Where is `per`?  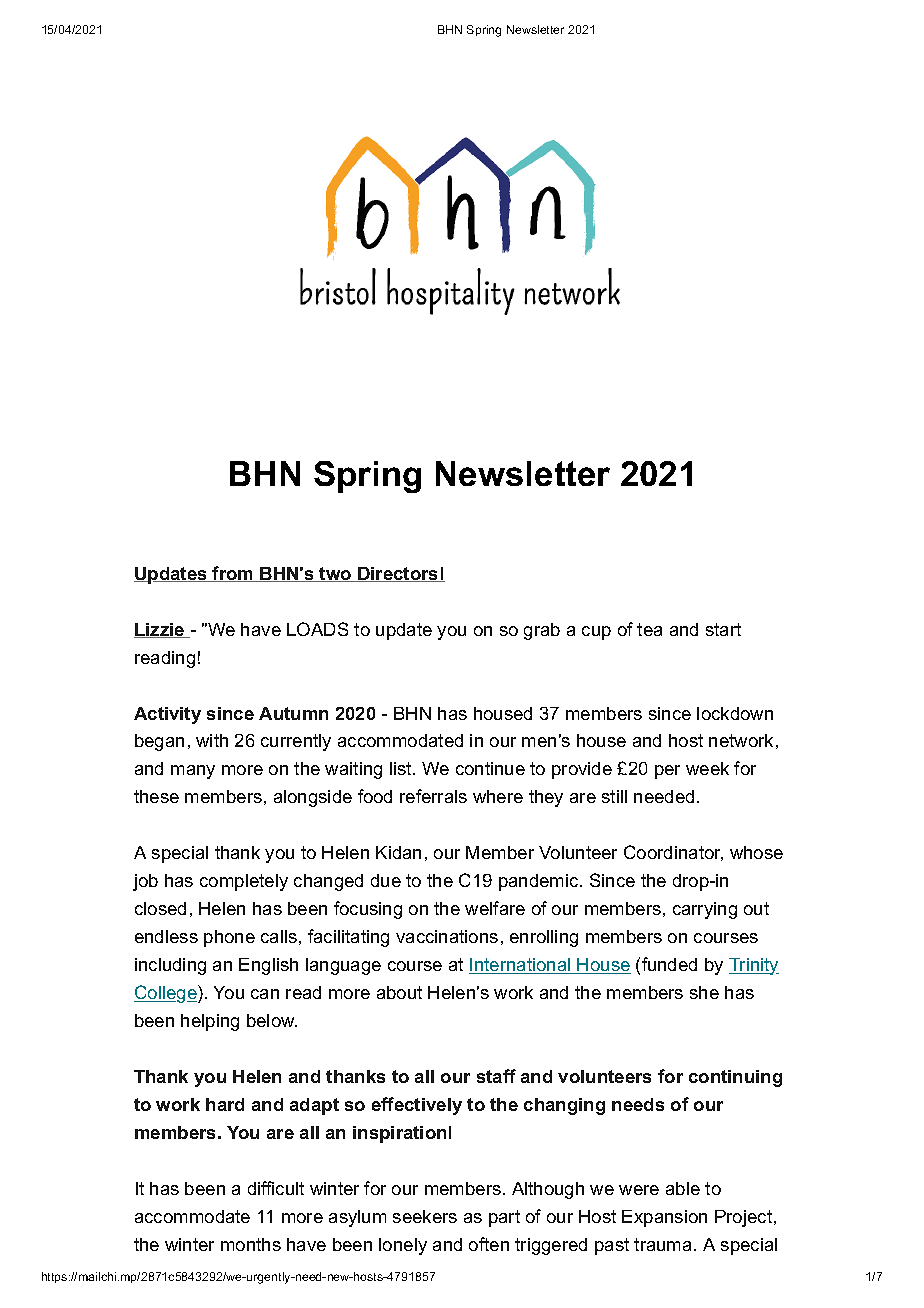 per is located at coordinates (667, 772).
